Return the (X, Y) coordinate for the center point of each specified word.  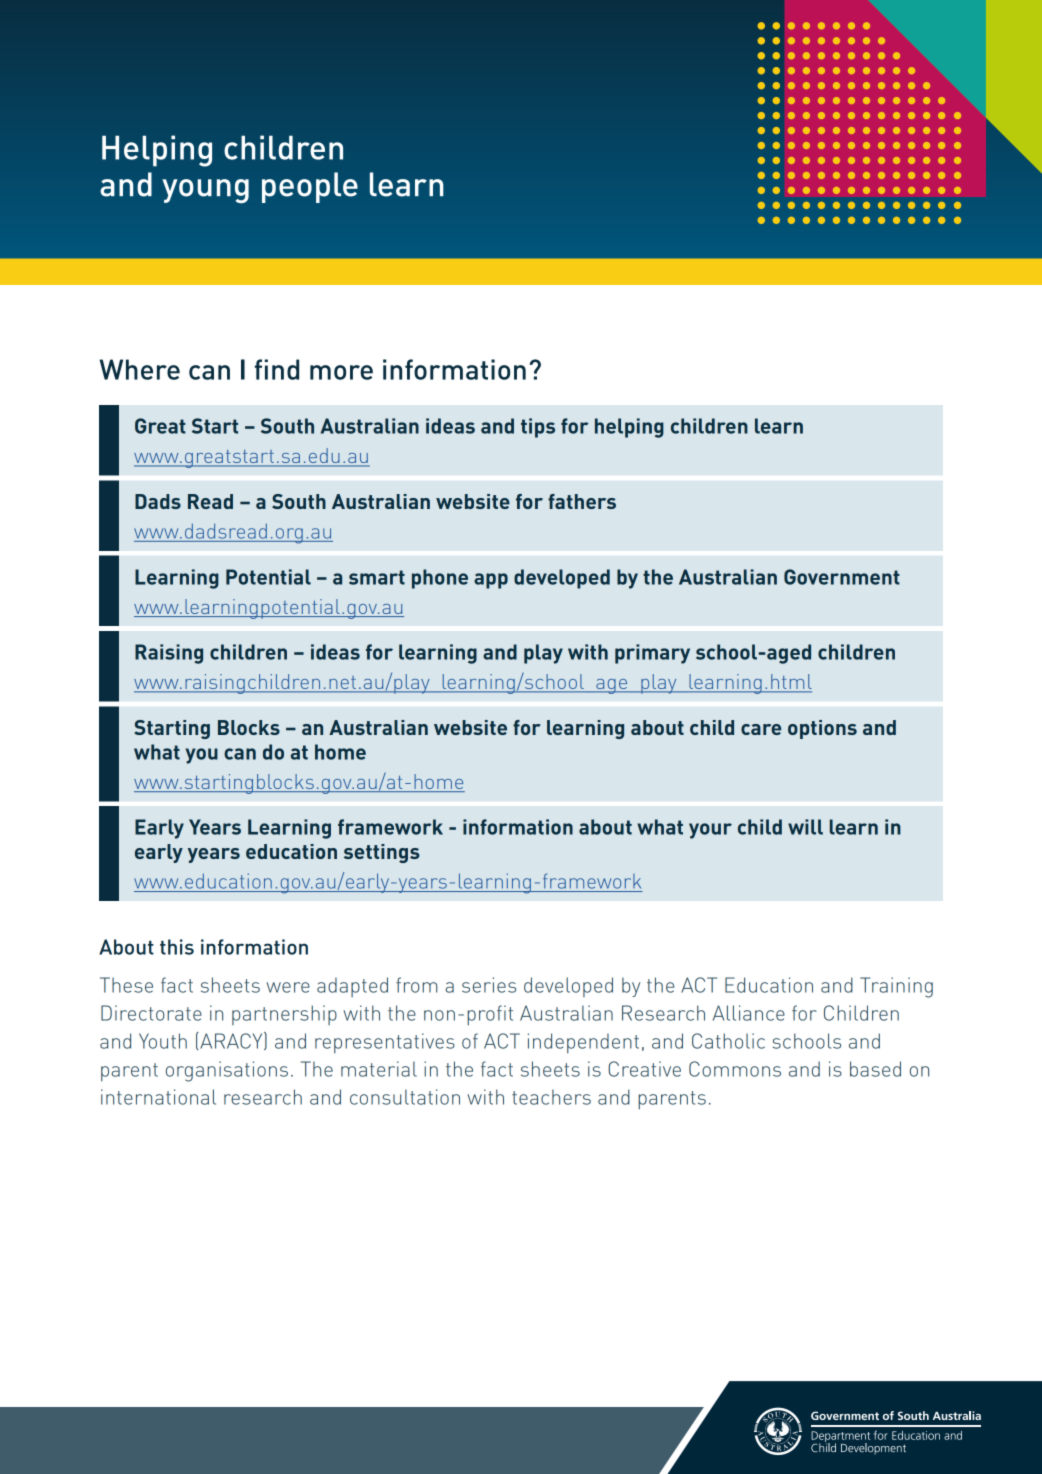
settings (382, 853)
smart (377, 577)
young (205, 191)
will (805, 827)
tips (538, 428)
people (310, 187)
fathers (582, 501)
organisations (227, 1071)
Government (842, 577)
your (710, 831)
